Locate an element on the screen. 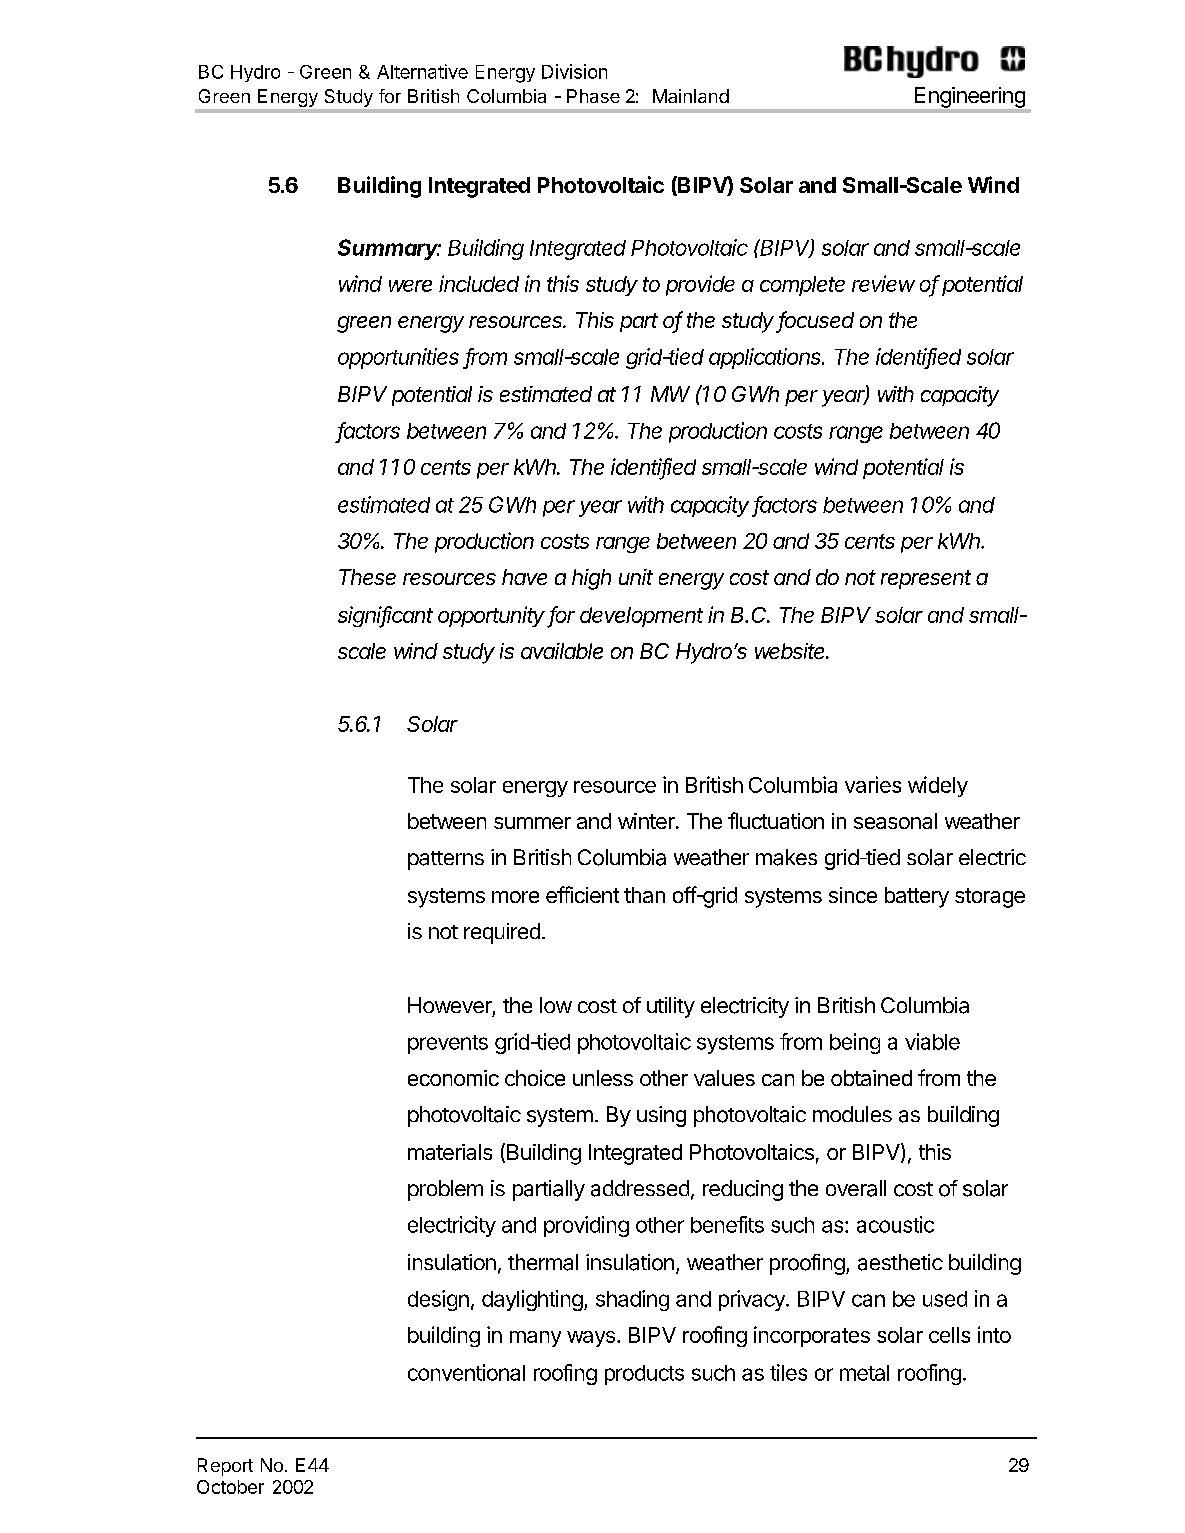  These is located at coordinates (367, 577).
